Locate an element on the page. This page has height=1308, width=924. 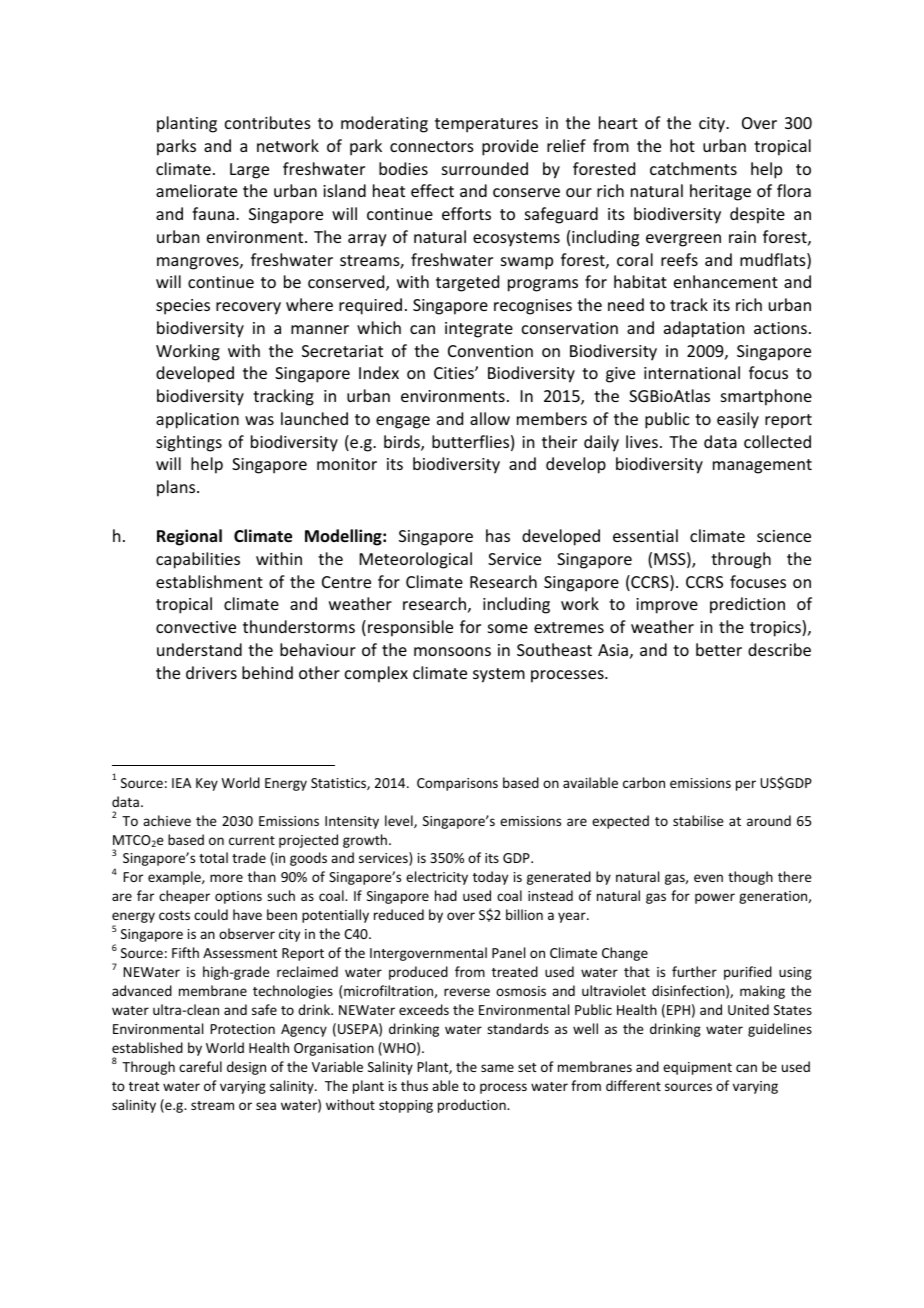
convective is located at coordinates (196, 627).
